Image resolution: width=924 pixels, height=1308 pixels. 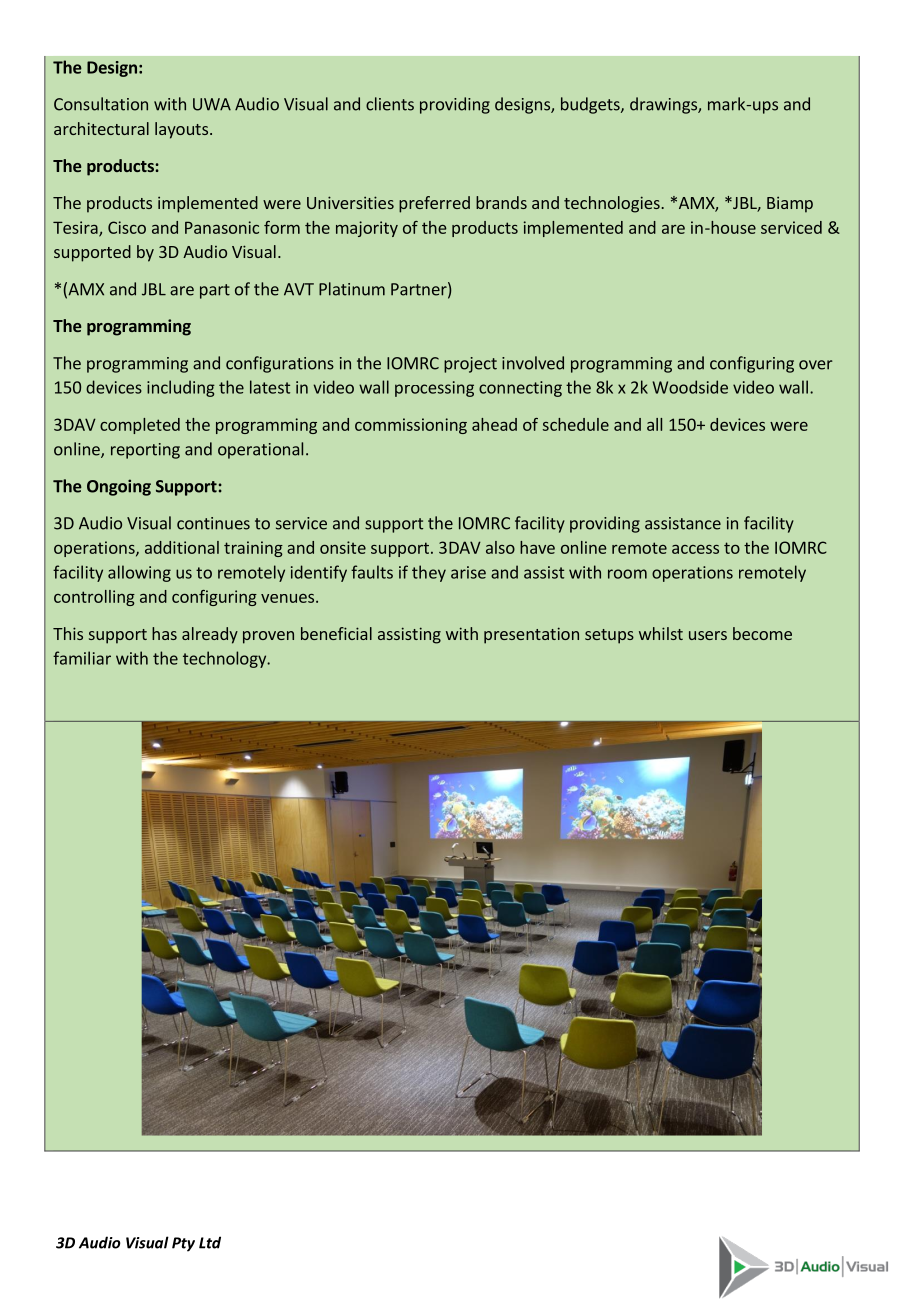 What do you see at coordinates (210, 1242) in the screenshot?
I see `Ltd` at bounding box center [210, 1242].
